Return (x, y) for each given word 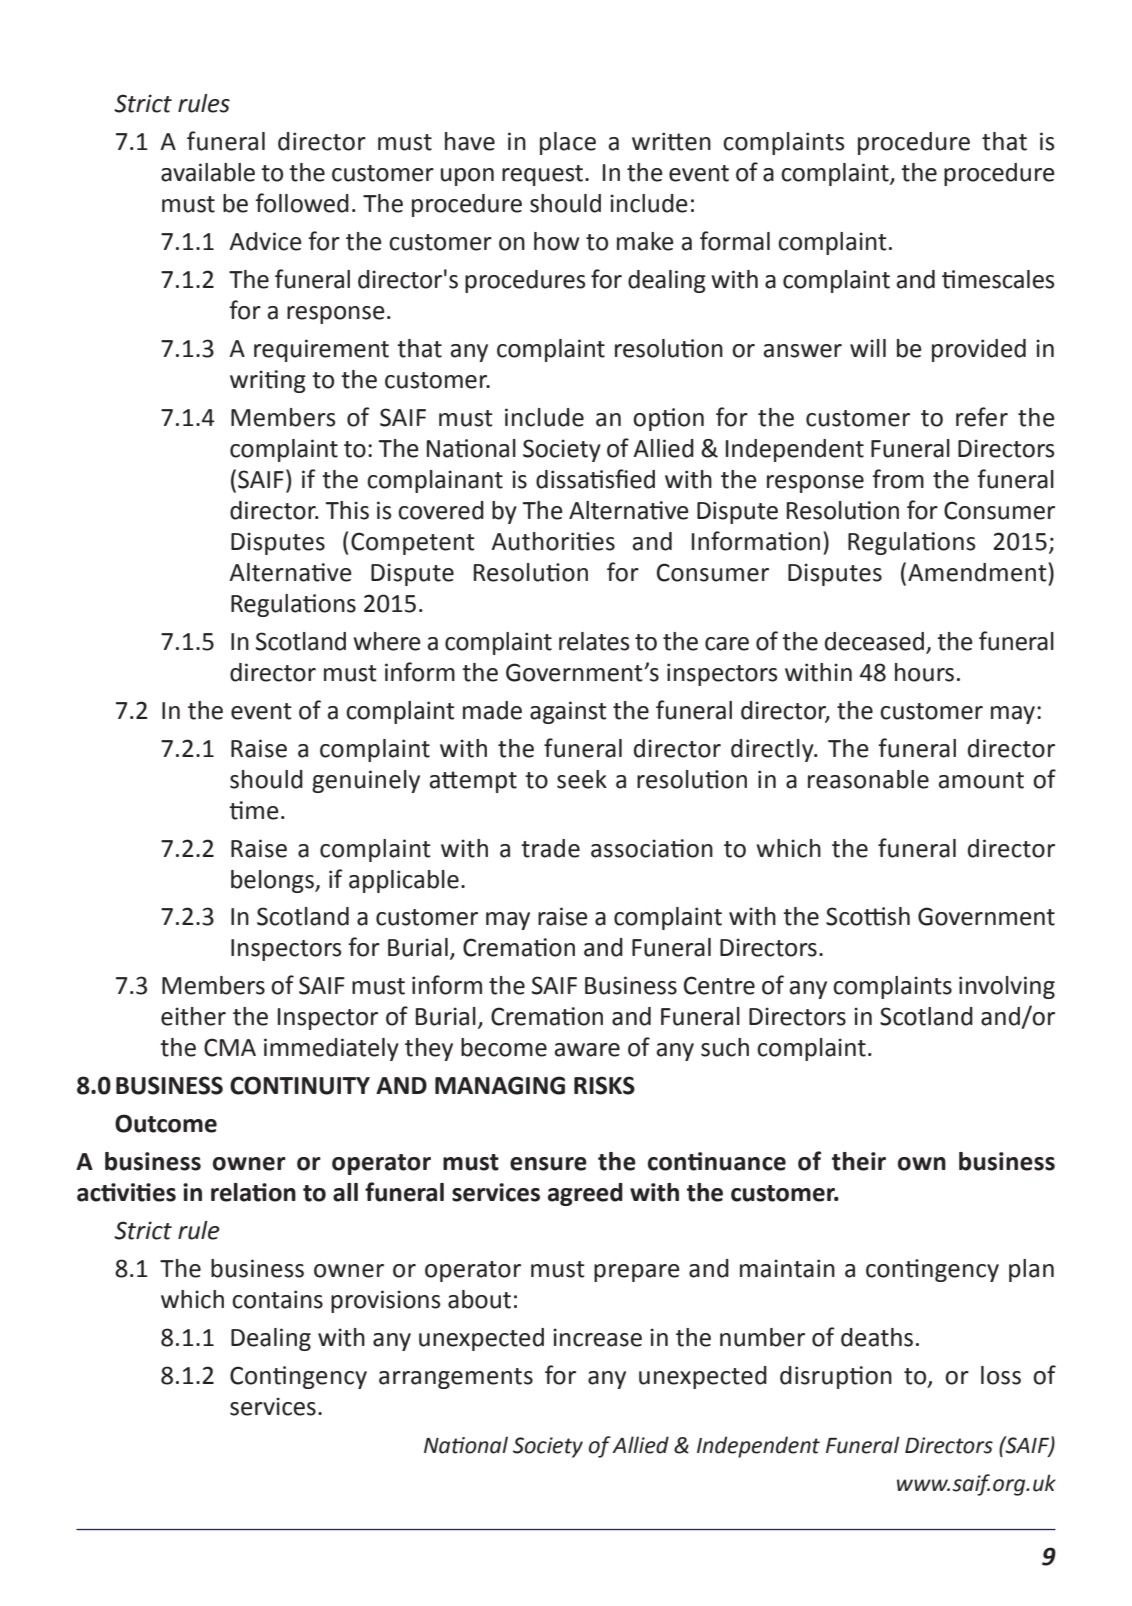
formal (735, 241)
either (193, 1016)
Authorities (553, 541)
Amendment (978, 572)
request (544, 175)
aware (587, 1050)
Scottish (868, 916)
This (347, 510)
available (208, 172)
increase (597, 1337)
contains (277, 1299)
